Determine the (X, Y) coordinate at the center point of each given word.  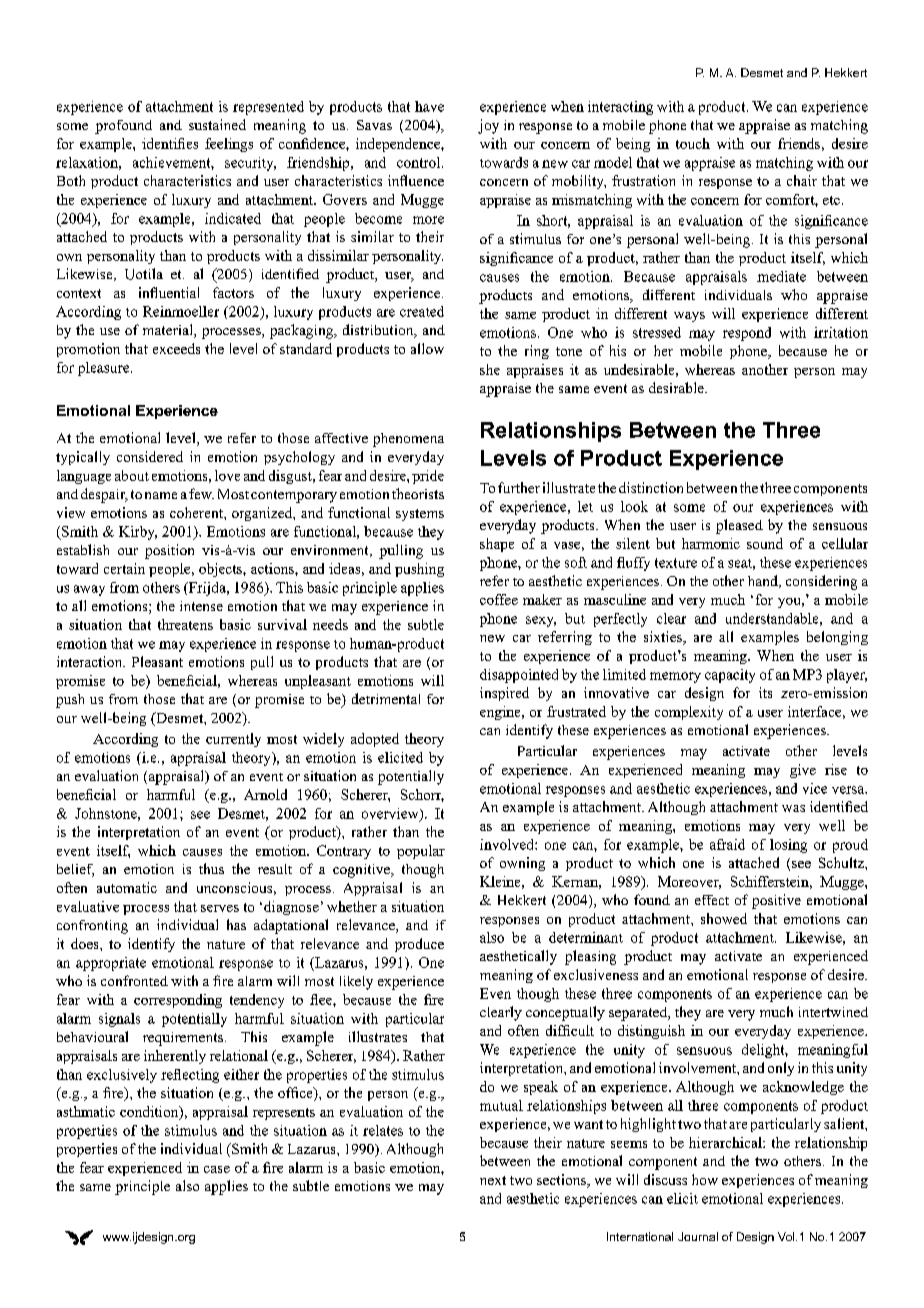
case (217, 1169)
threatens (185, 624)
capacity (730, 676)
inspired (504, 694)
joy (488, 126)
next (493, 1180)
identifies (170, 143)
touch (693, 143)
